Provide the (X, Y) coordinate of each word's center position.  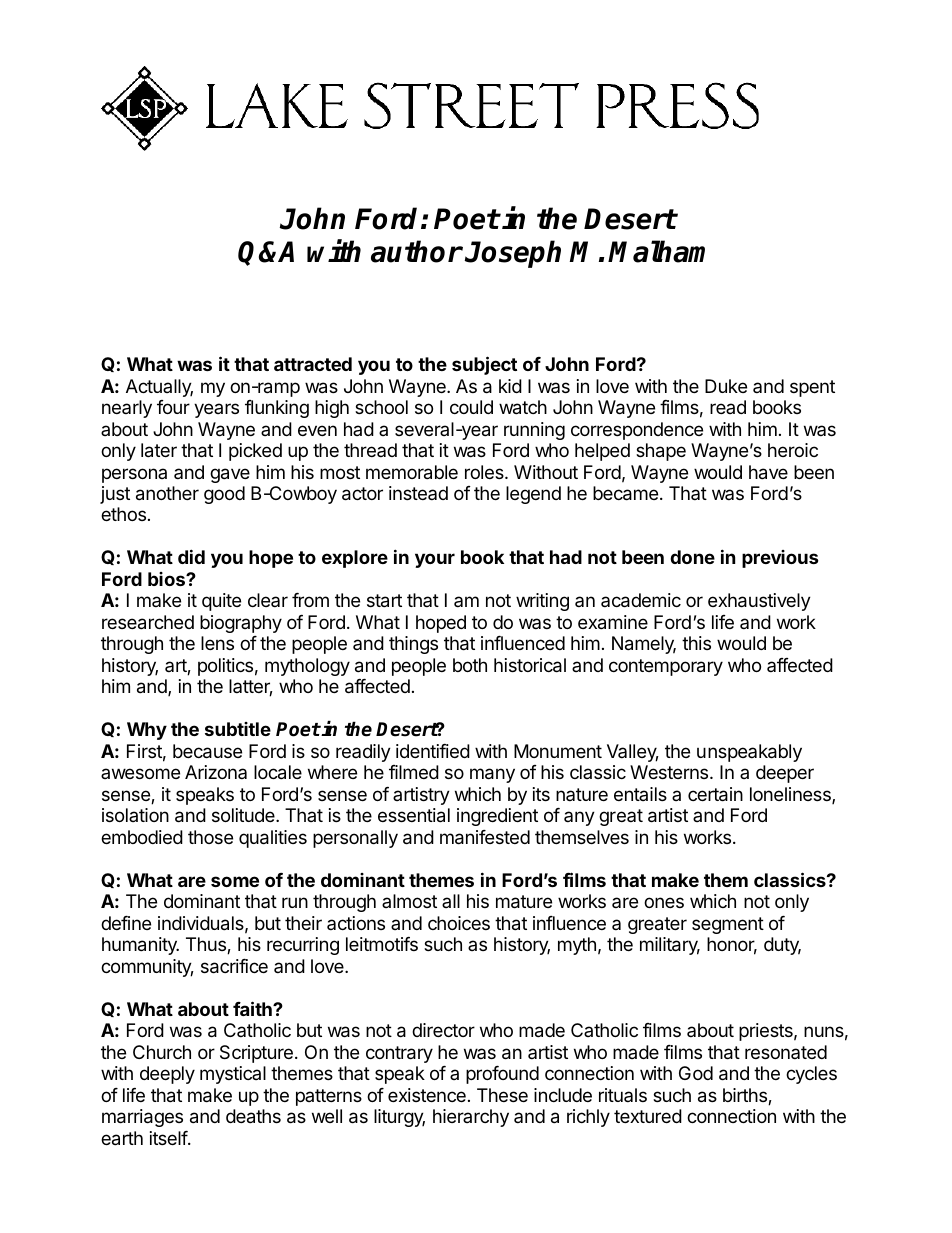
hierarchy (471, 1118)
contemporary (666, 667)
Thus (207, 945)
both (470, 665)
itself (169, 1138)
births (746, 1096)
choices (459, 923)
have (768, 472)
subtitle (238, 729)
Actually (159, 388)
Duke (726, 386)
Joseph (512, 254)
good (224, 495)
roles (485, 472)
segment (728, 925)
